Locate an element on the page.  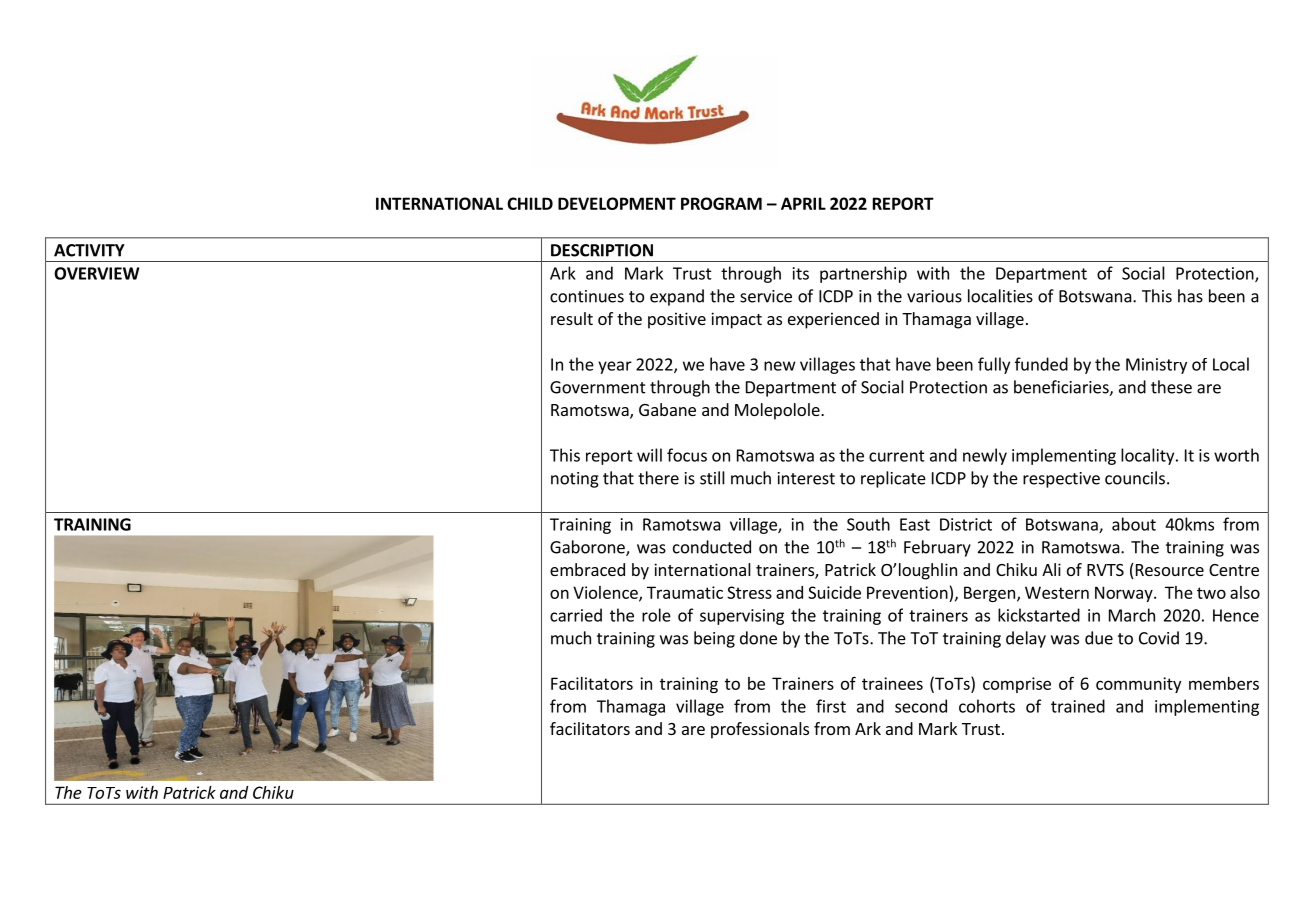
DEVELOPMENT is located at coordinates (617, 203).
